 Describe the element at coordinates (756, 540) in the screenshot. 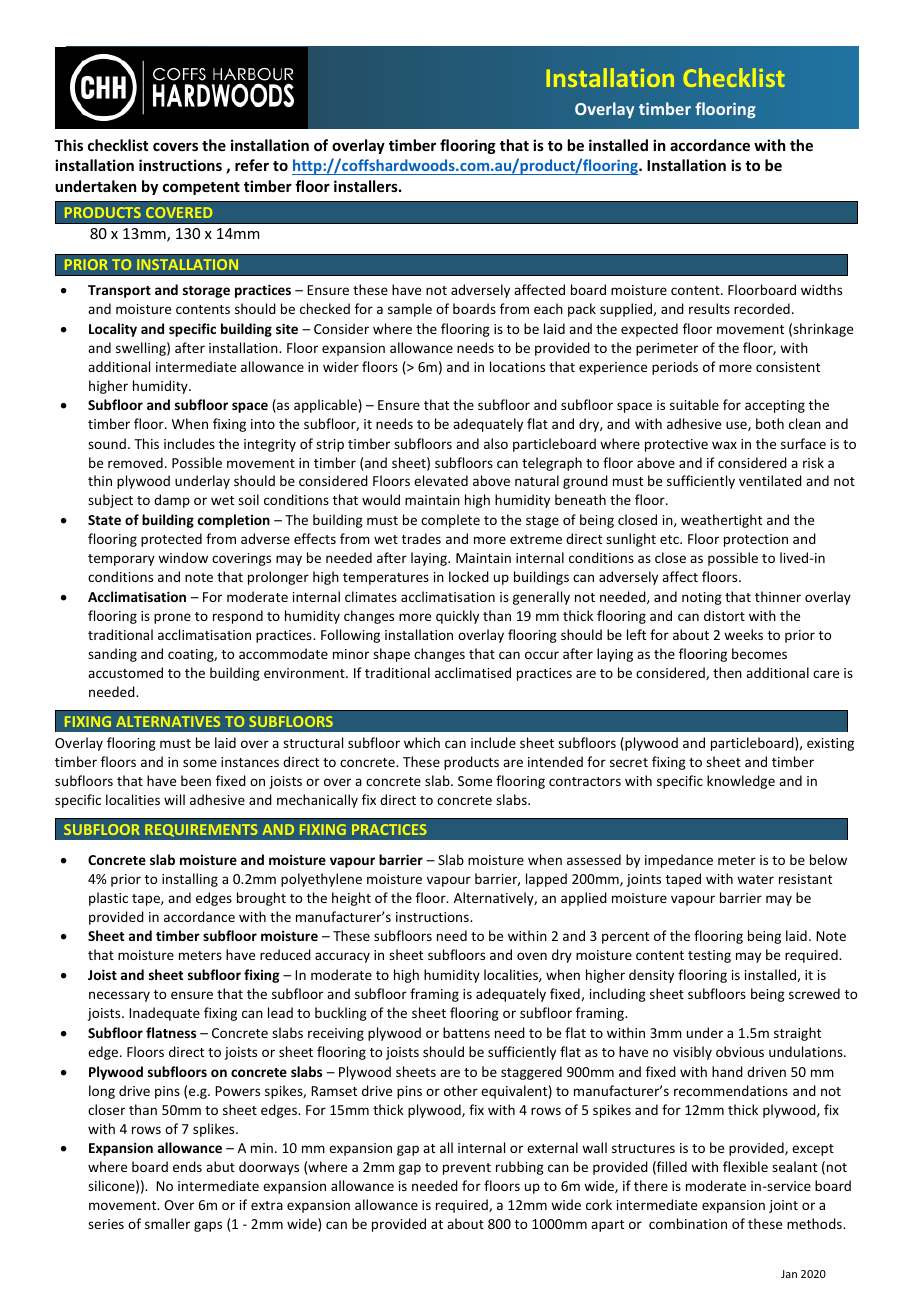

I see `protection` at that location.
